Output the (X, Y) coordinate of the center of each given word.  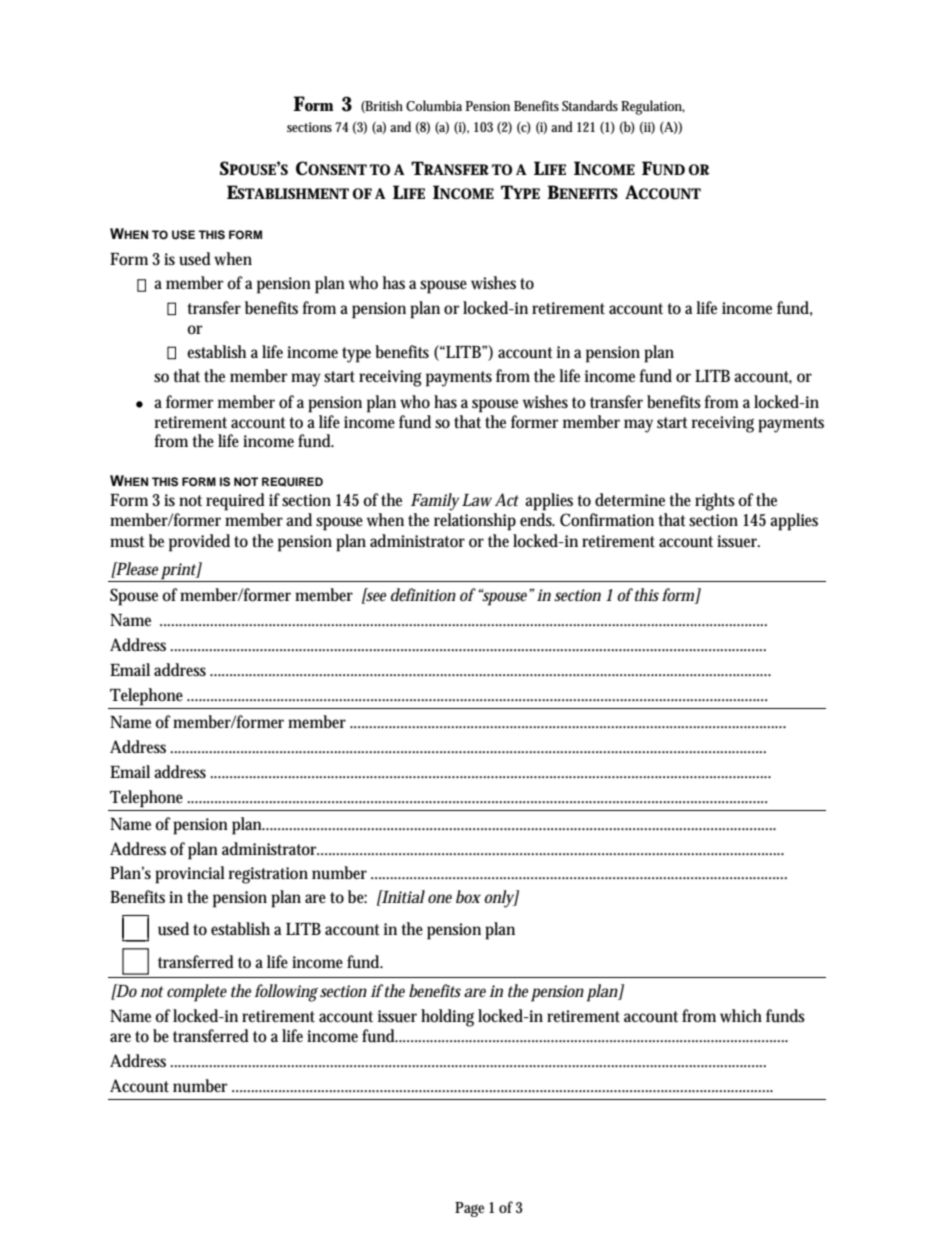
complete (197, 993)
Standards (590, 105)
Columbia (434, 105)
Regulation (653, 107)
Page (469, 1209)
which (741, 1015)
